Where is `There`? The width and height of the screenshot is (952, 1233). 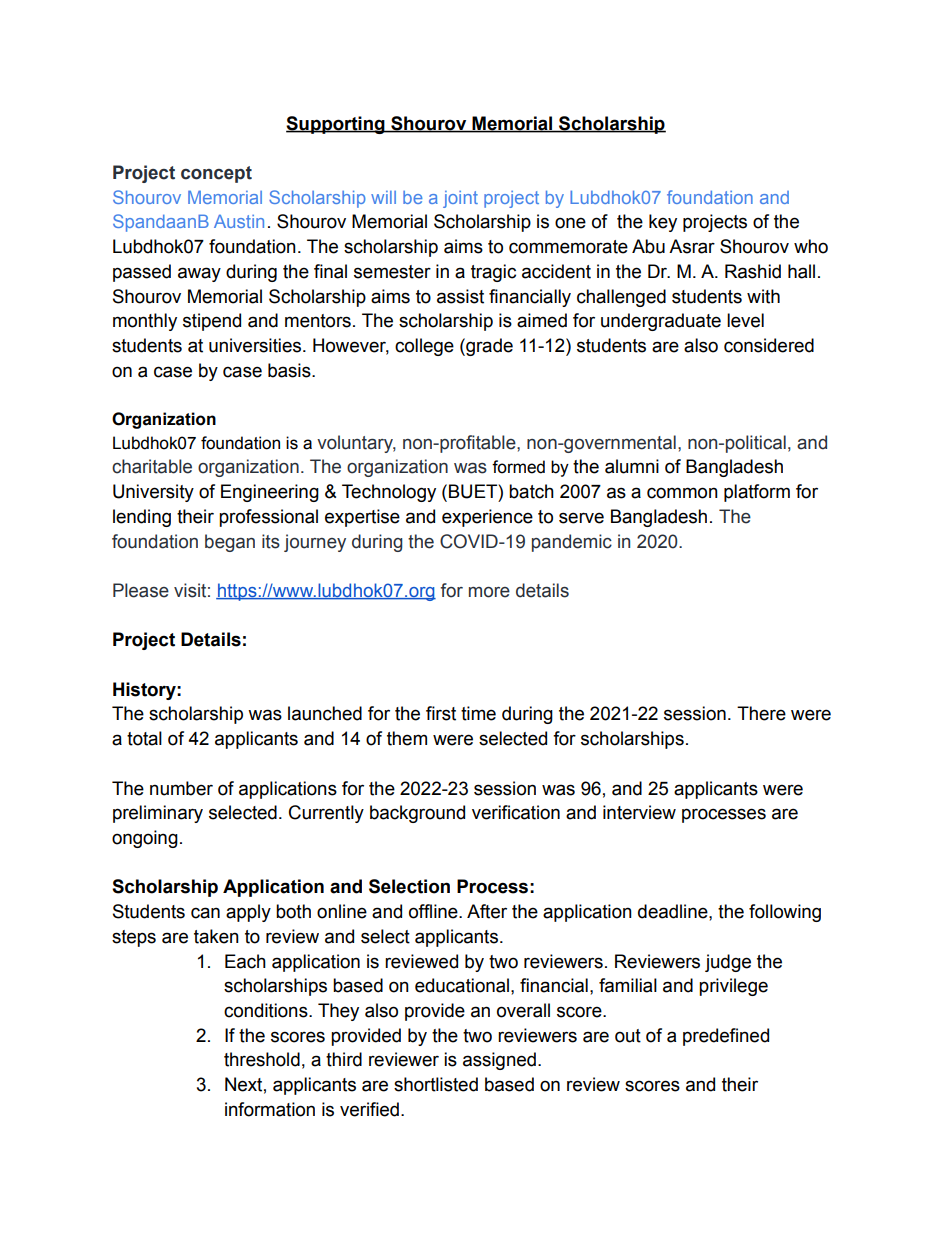
There is located at coordinates (761, 713).
